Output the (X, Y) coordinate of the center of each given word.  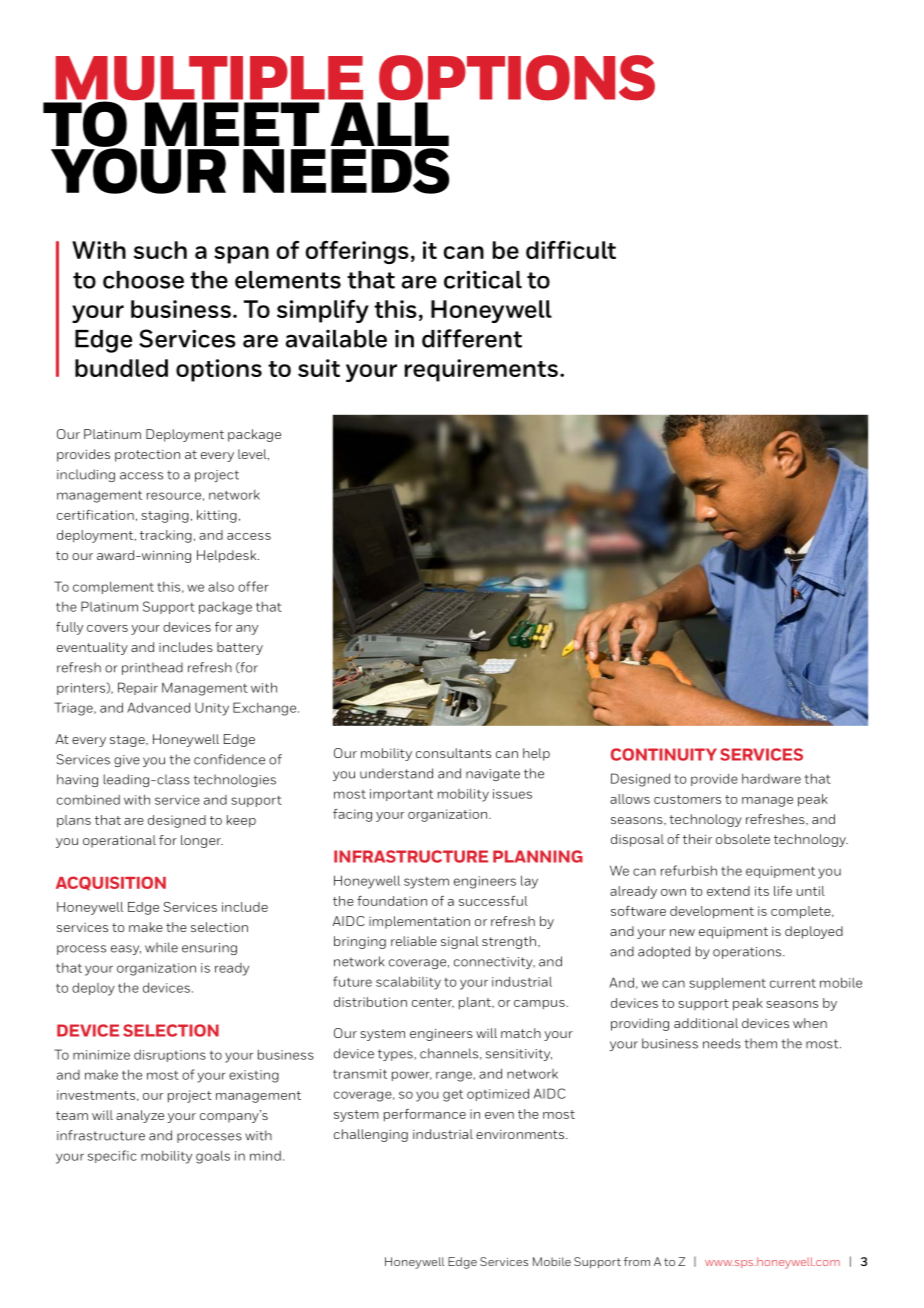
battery (240, 648)
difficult (571, 250)
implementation (419, 922)
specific (112, 1156)
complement (113, 587)
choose (143, 280)
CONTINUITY (664, 754)
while (161, 947)
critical (483, 279)
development (712, 912)
